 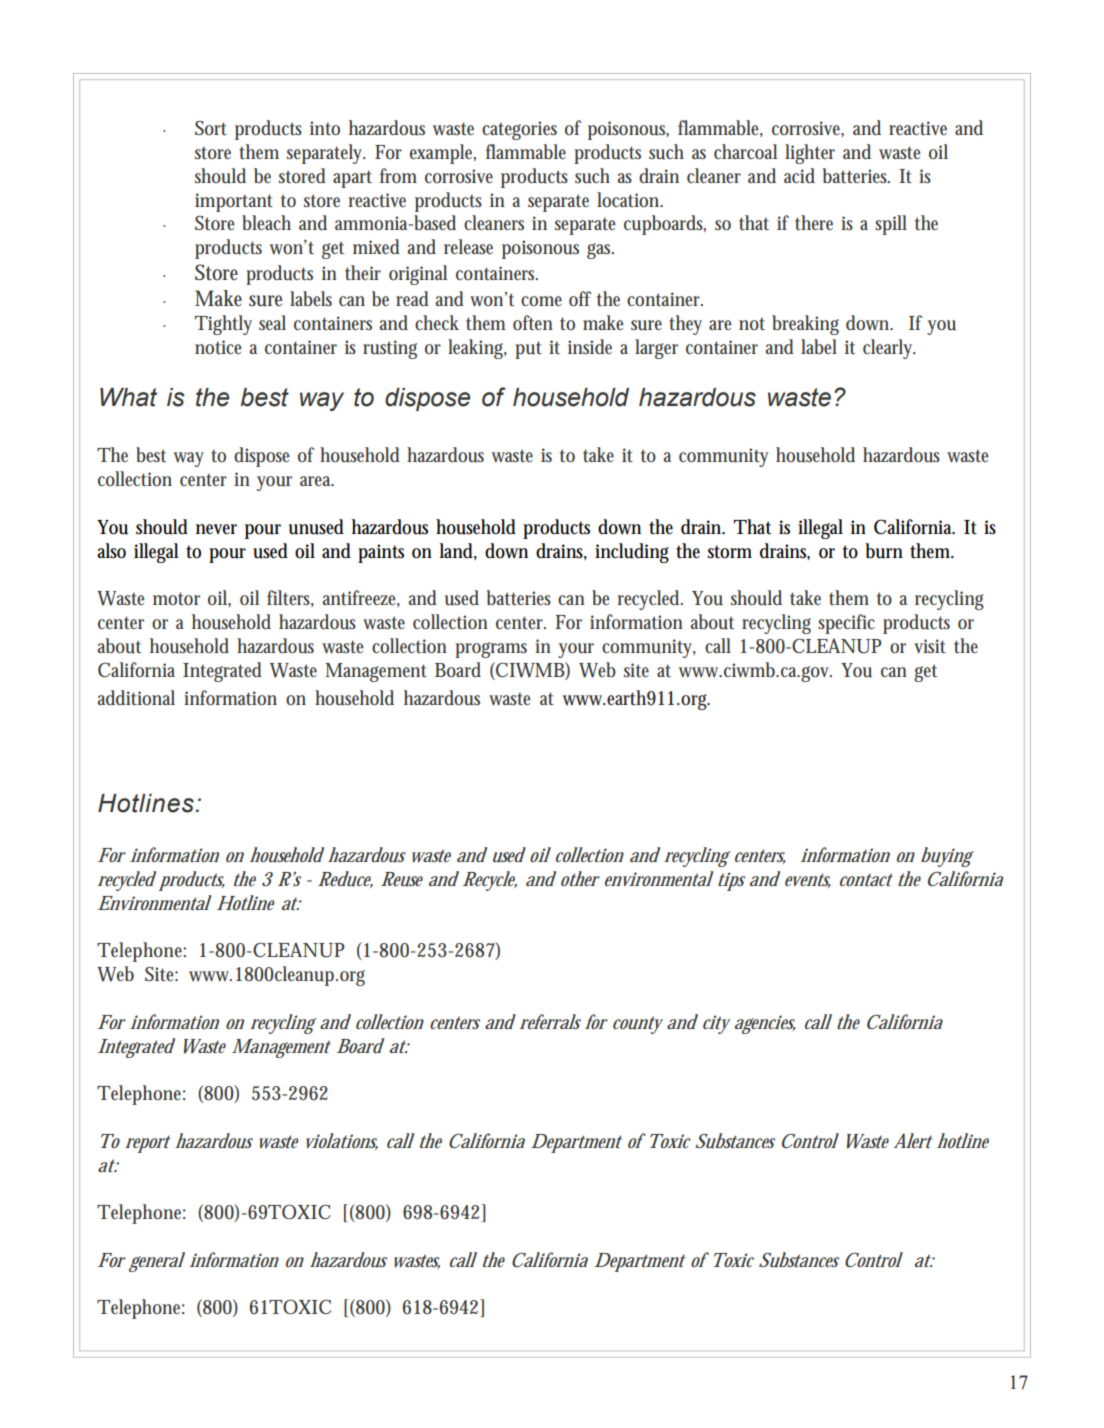 What do you see at coordinates (913, 1140) in the page?
I see `Alert` at bounding box center [913, 1140].
